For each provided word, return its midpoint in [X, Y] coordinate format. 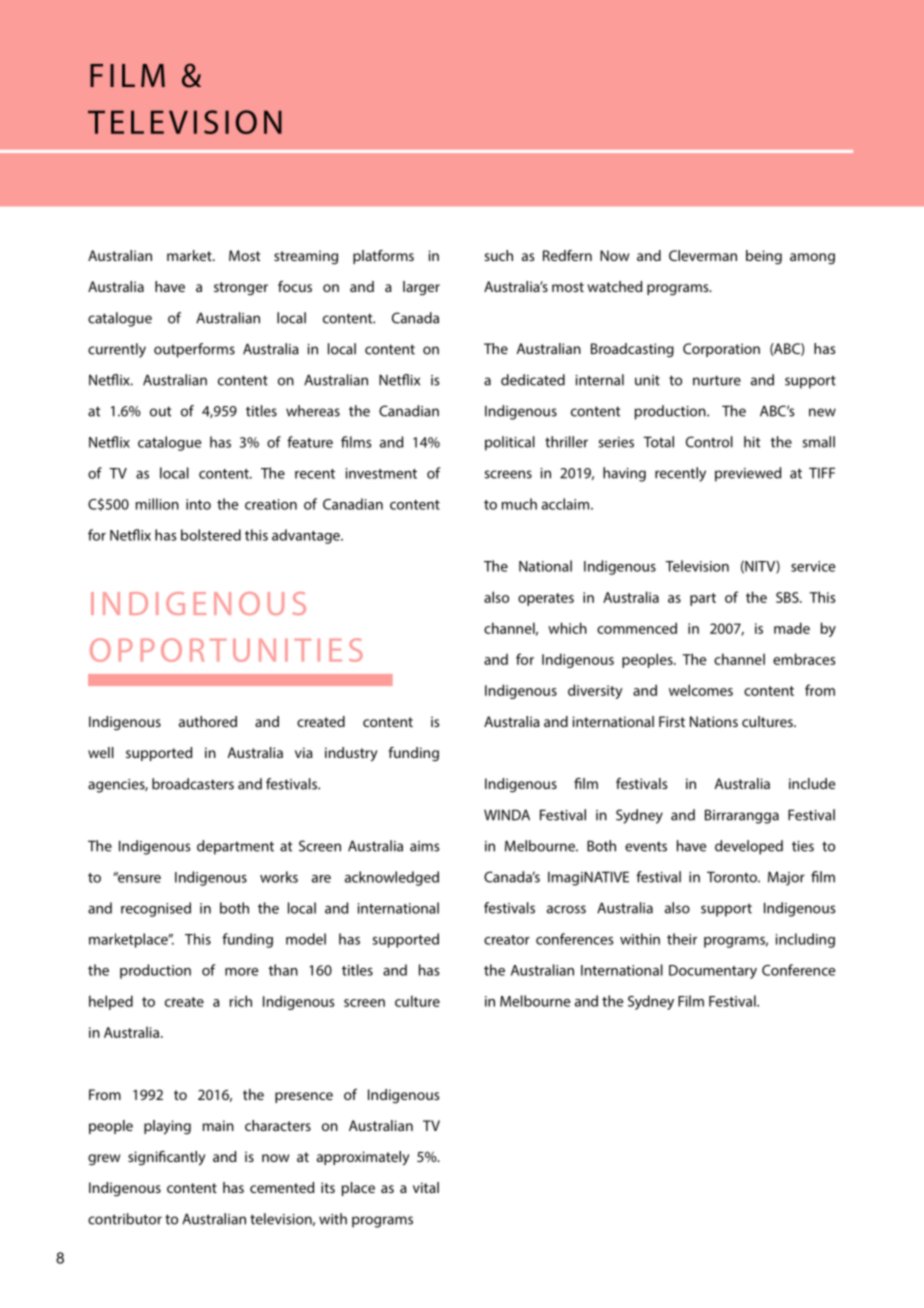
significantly [166, 1158]
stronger [241, 289]
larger [421, 288]
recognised [156, 909]
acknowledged [392, 878]
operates [546, 599]
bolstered [211, 535]
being [764, 257]
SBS [788, 597]
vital [426, 1187]
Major [786, 878]
